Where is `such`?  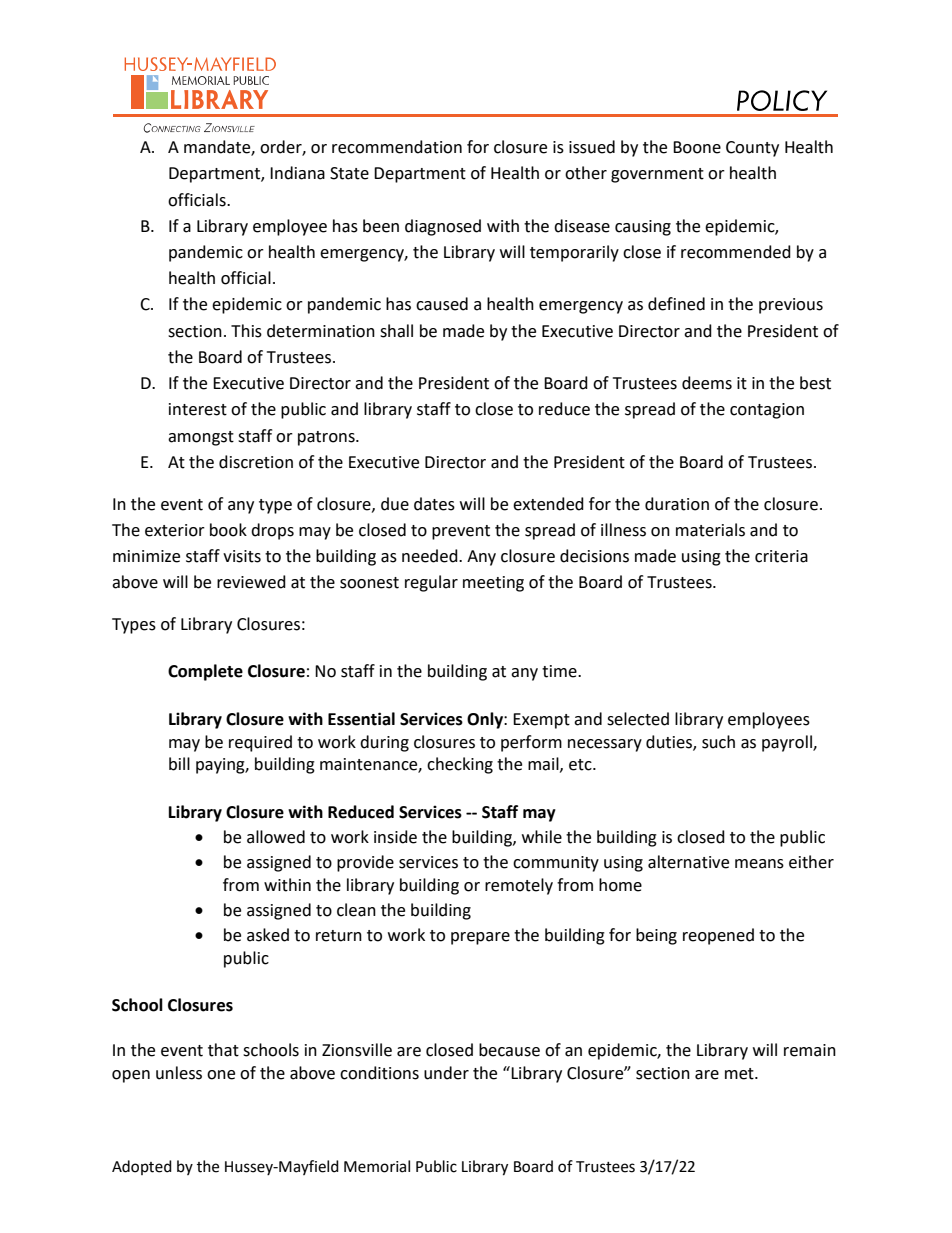 such is located at coordinates (718, 742).
